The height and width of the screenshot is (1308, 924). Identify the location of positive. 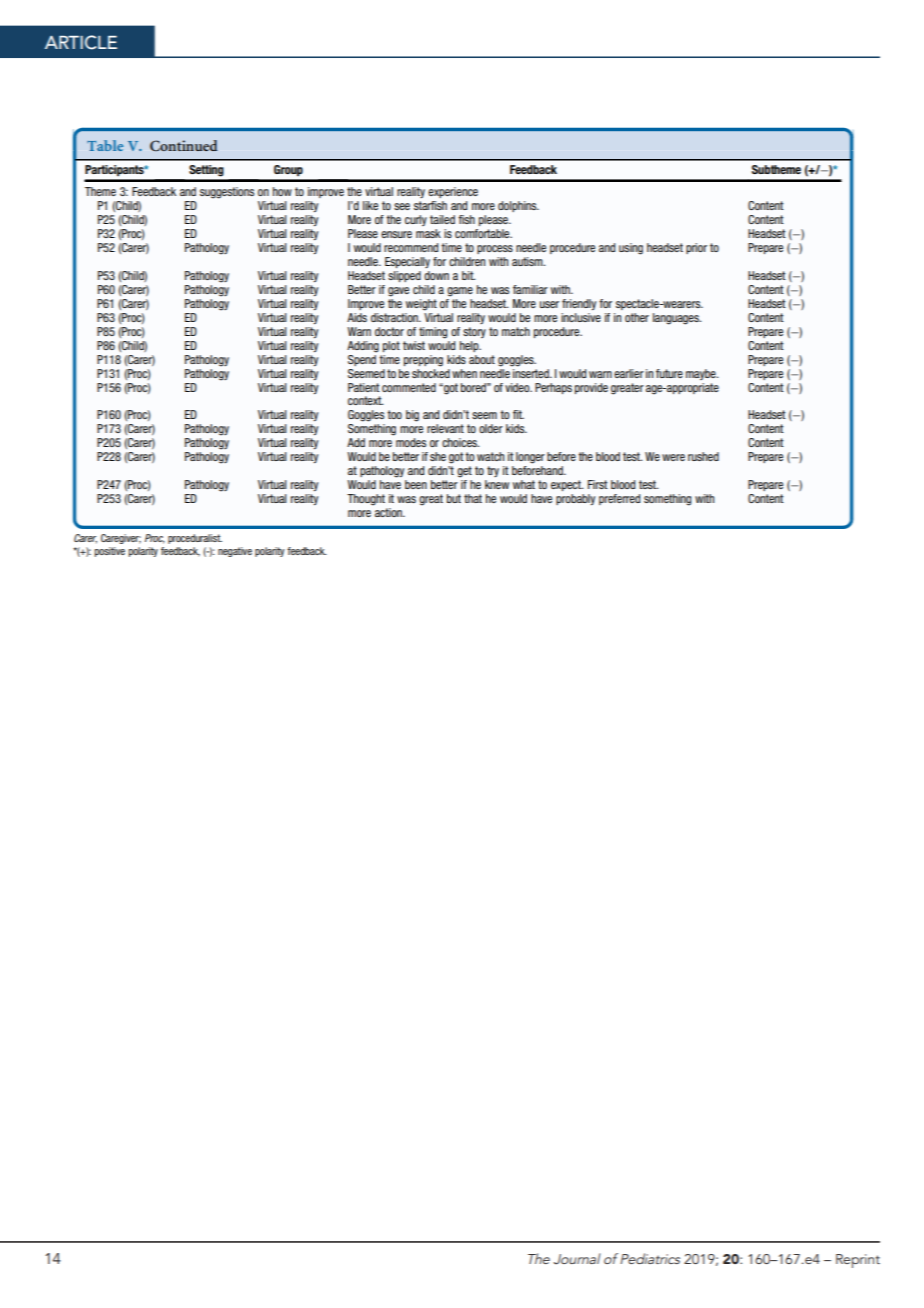
(110, 552).
